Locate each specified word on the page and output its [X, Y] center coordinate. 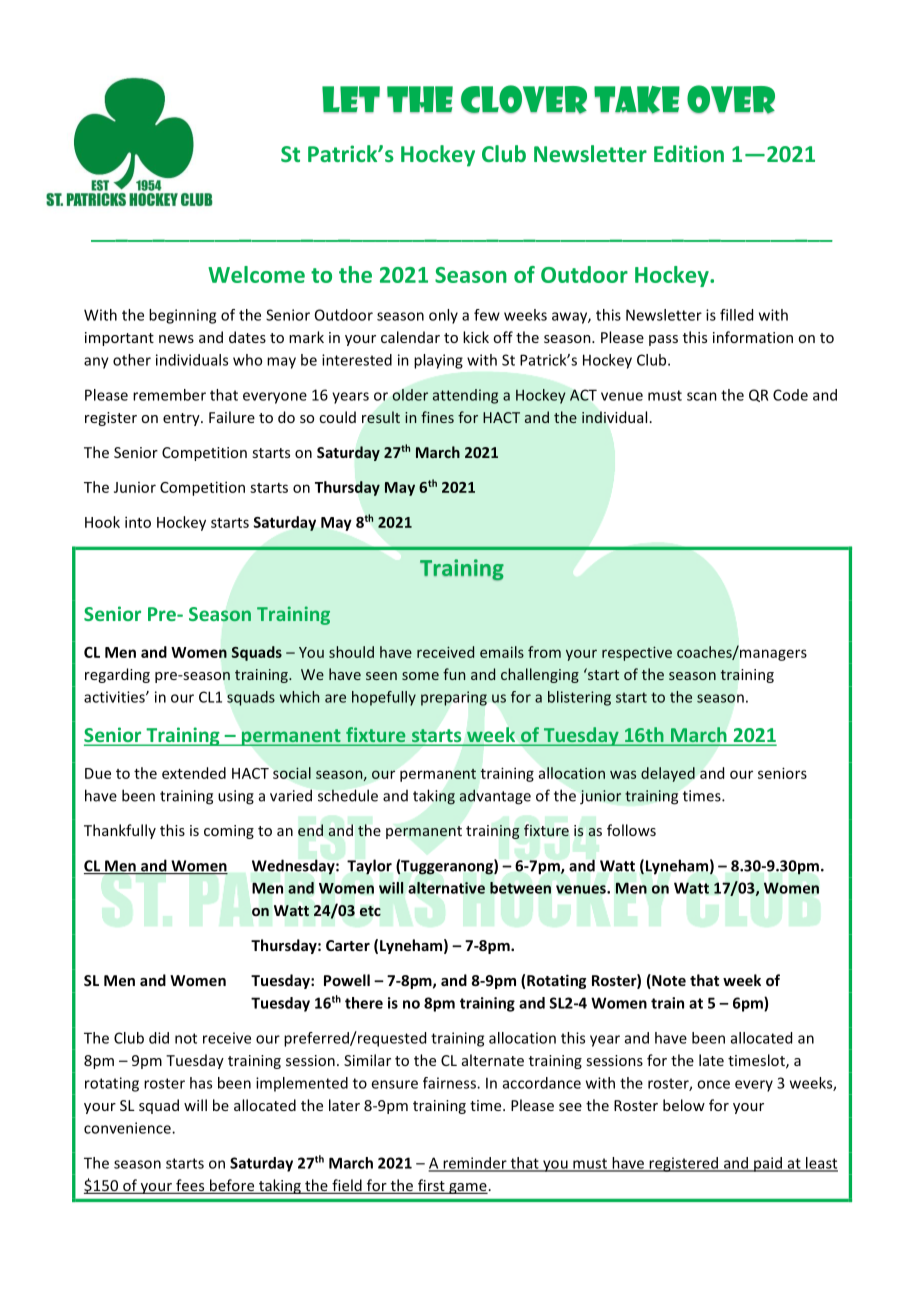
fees [190, 1186]
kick [476, 337]
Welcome [256, 274]
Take [637, 100]
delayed [668, 774]
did [159, 1038]
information [753, 337]
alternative [446, 888]
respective [637, 653]
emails [502, 652]
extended [194, 773]
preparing [454, 698]
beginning [182, 316]
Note [668, 981]
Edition [689, 153]
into [138, 522]
